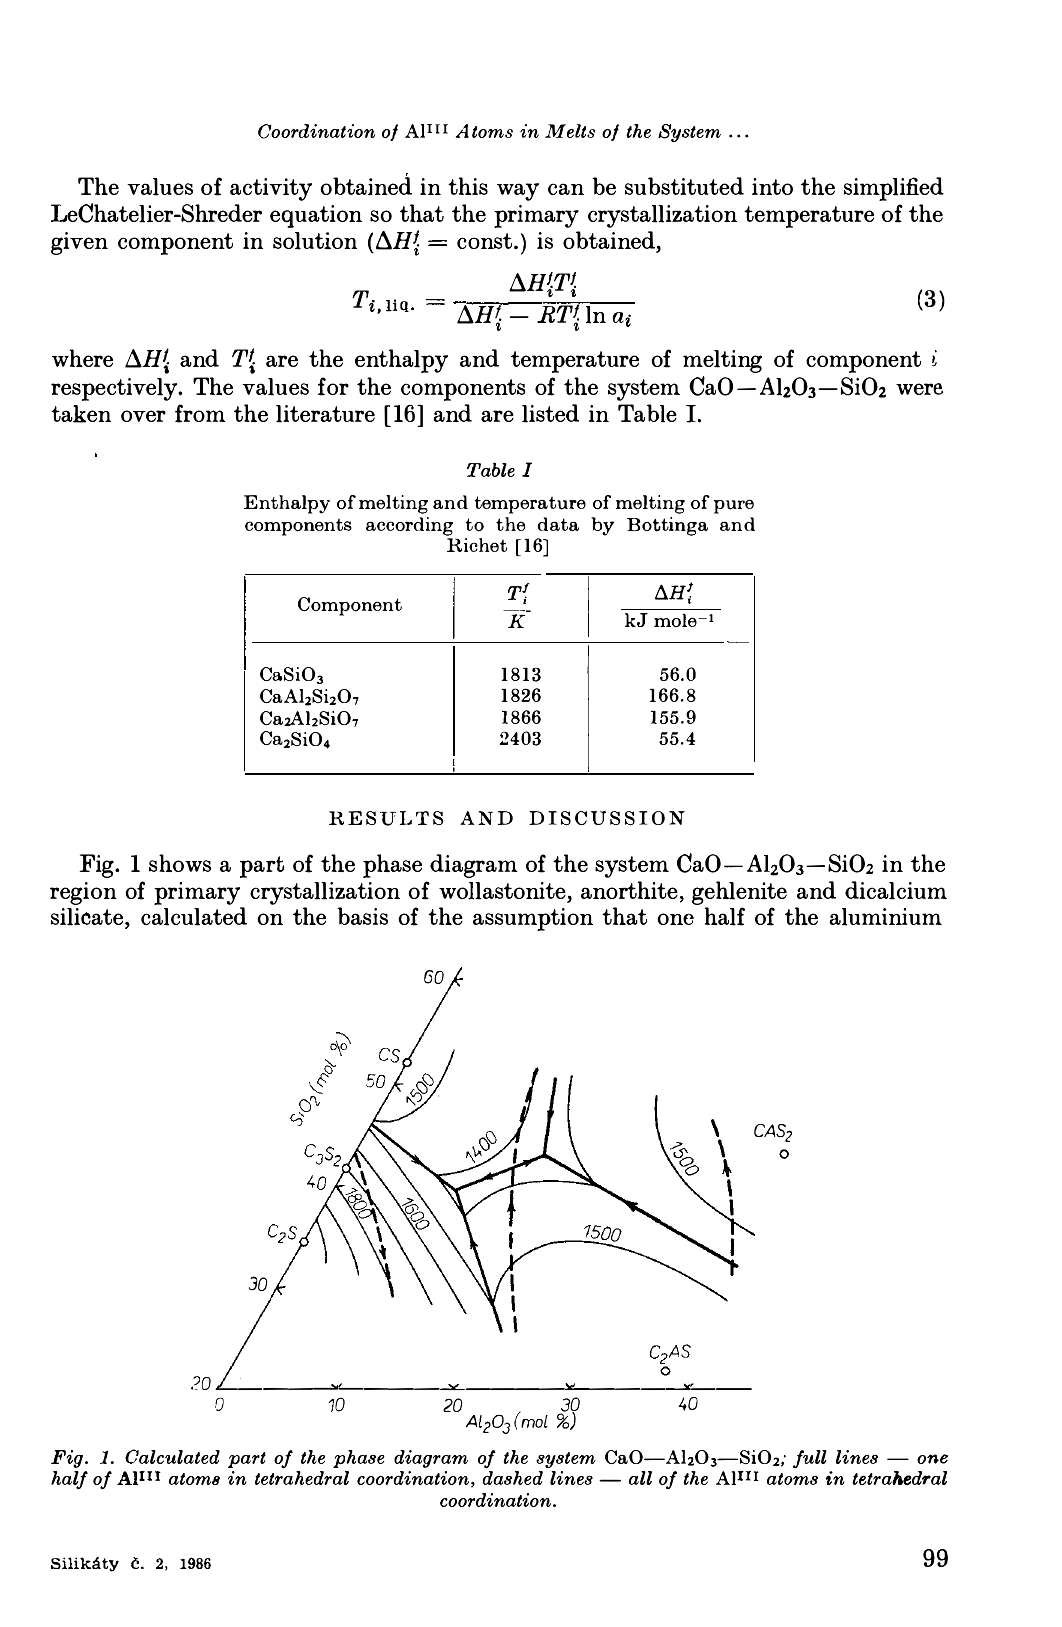  What do you see at coordinates (533, 919) in the screenshot?
I see `assumption` at bounding box center [533, 919].
